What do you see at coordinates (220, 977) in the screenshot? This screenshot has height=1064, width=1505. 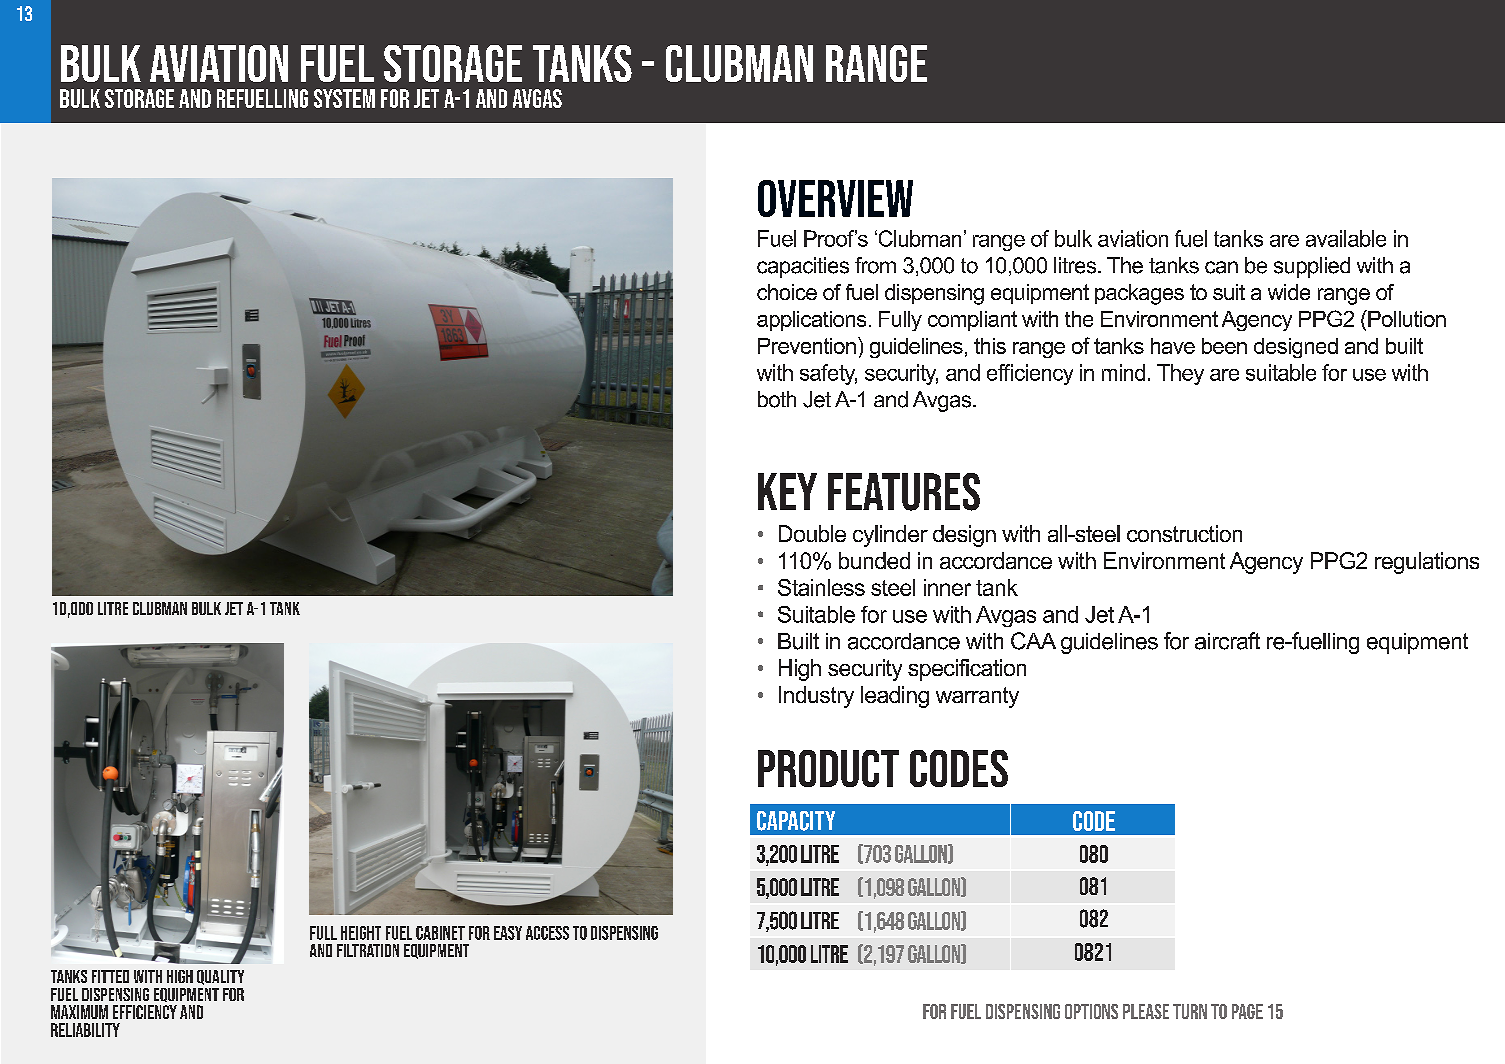 I see `quality` at bounding box center [220, 977].
